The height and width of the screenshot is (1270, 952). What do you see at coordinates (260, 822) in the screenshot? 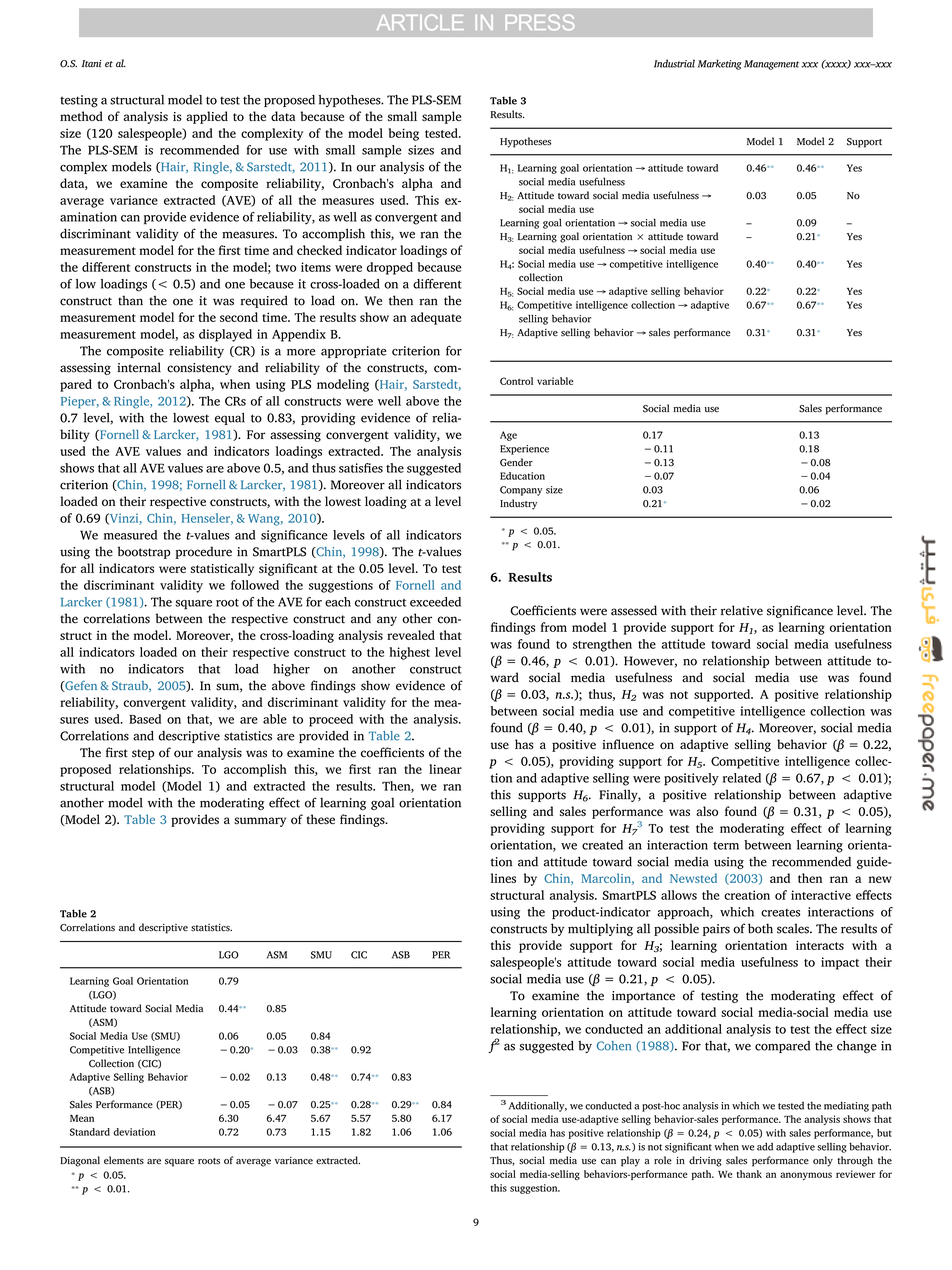
I see `summary` at bounding box center [260, 822].
